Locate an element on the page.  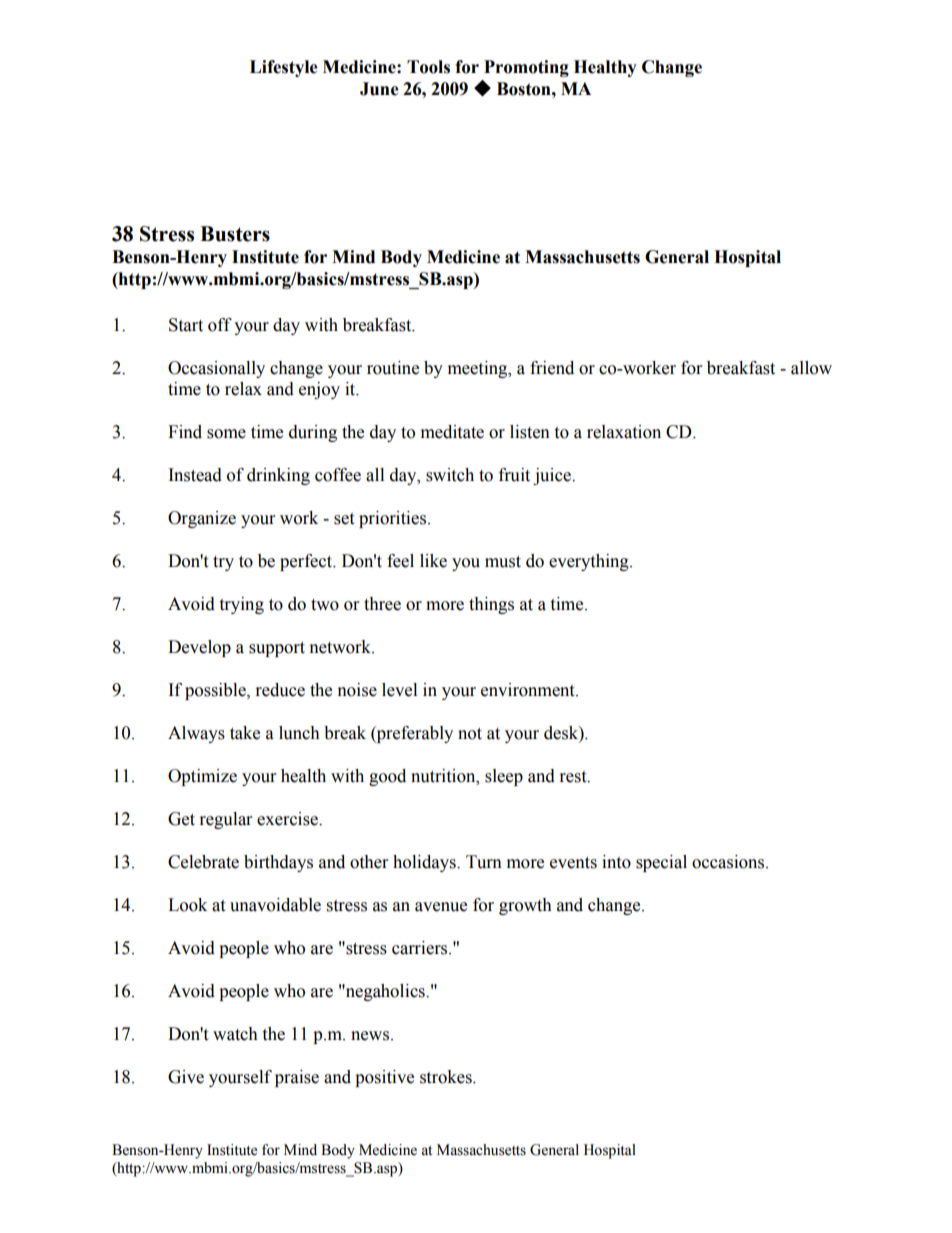
watch is located at coordinates (235, 1034).
